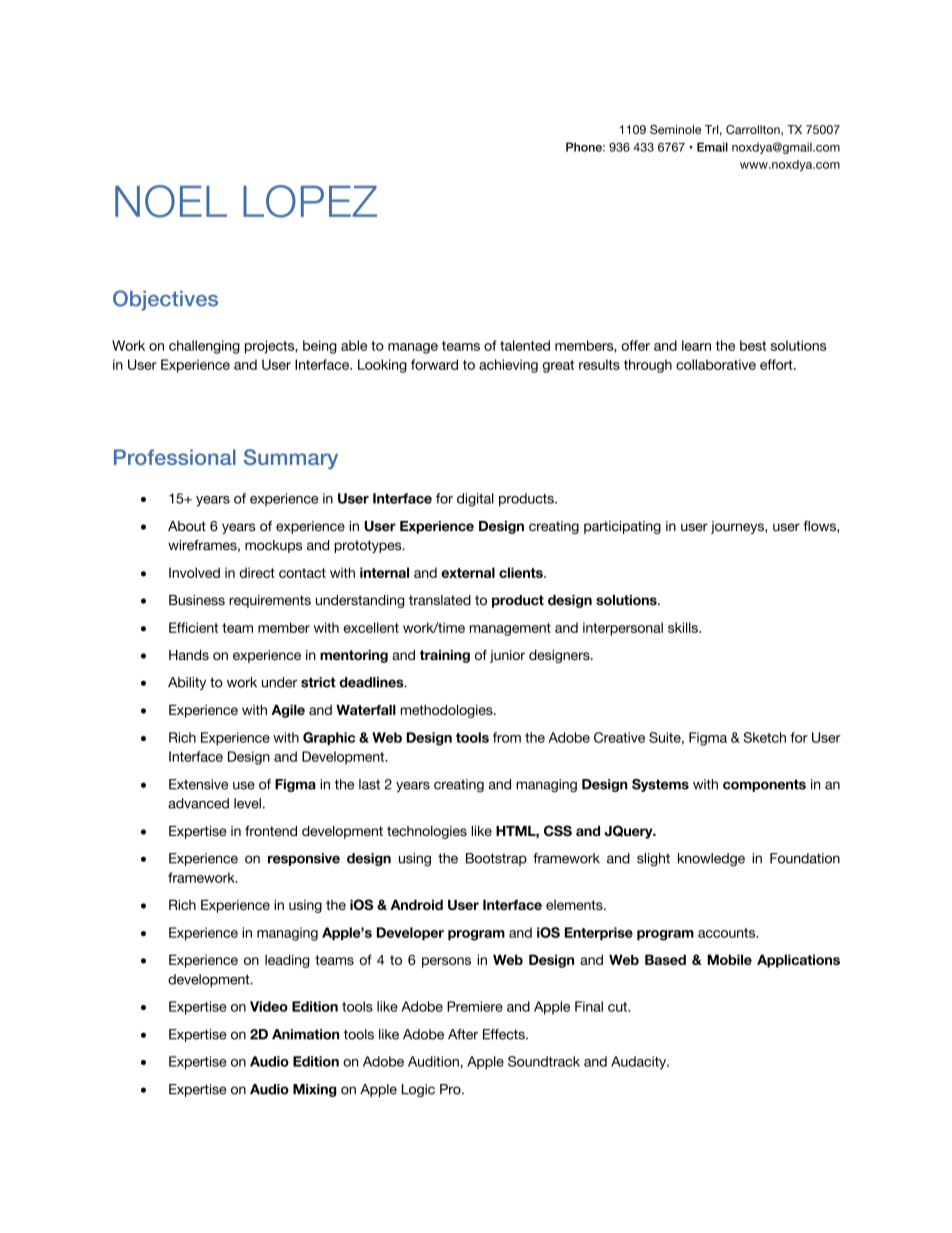 The height and width of the image is (1233, 952). I want to click on mockups, so click(273, 546).
